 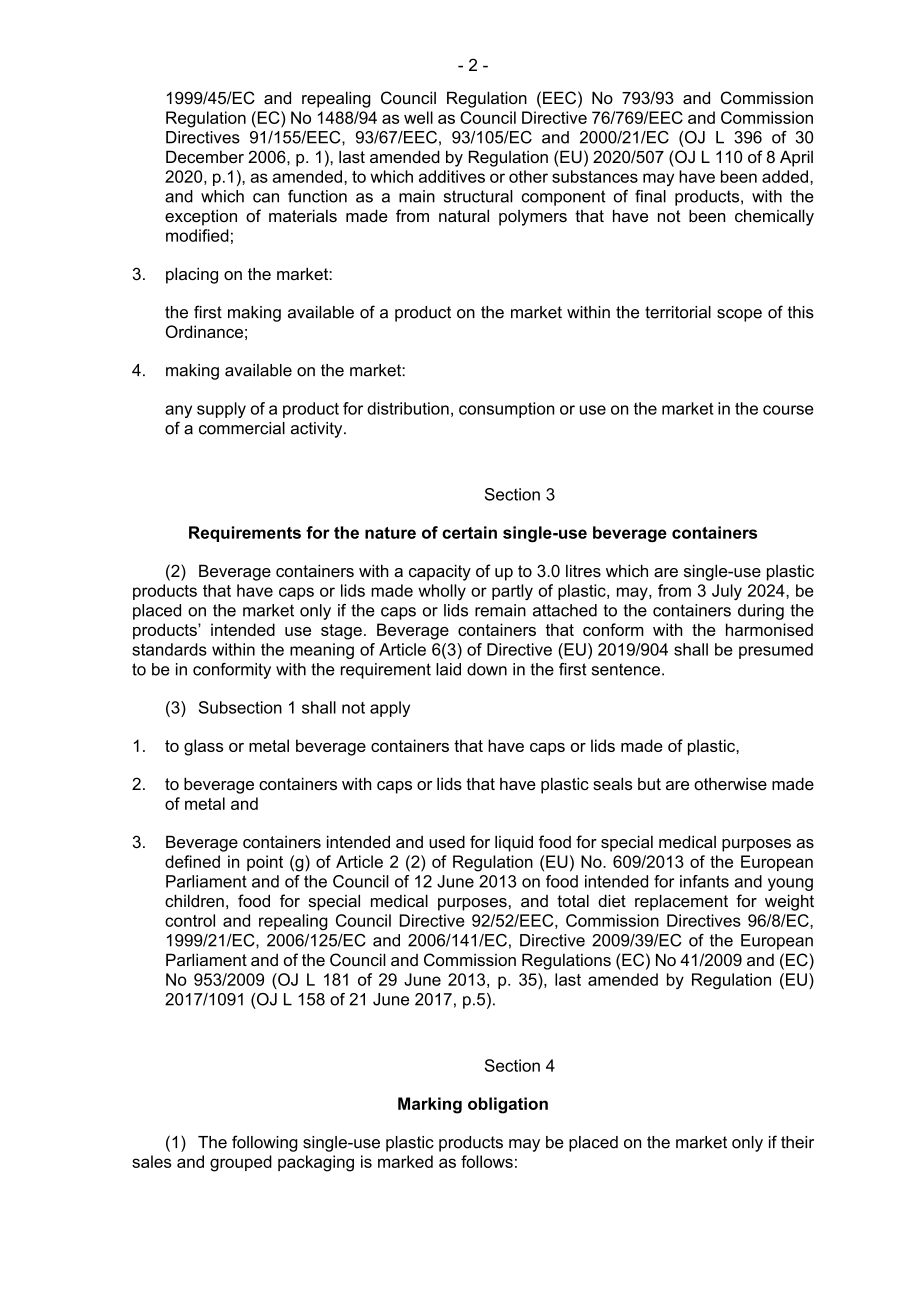 What do you see at coordinates (205, 156) in the image?
I see `December` at bounding box center [205, 156].
